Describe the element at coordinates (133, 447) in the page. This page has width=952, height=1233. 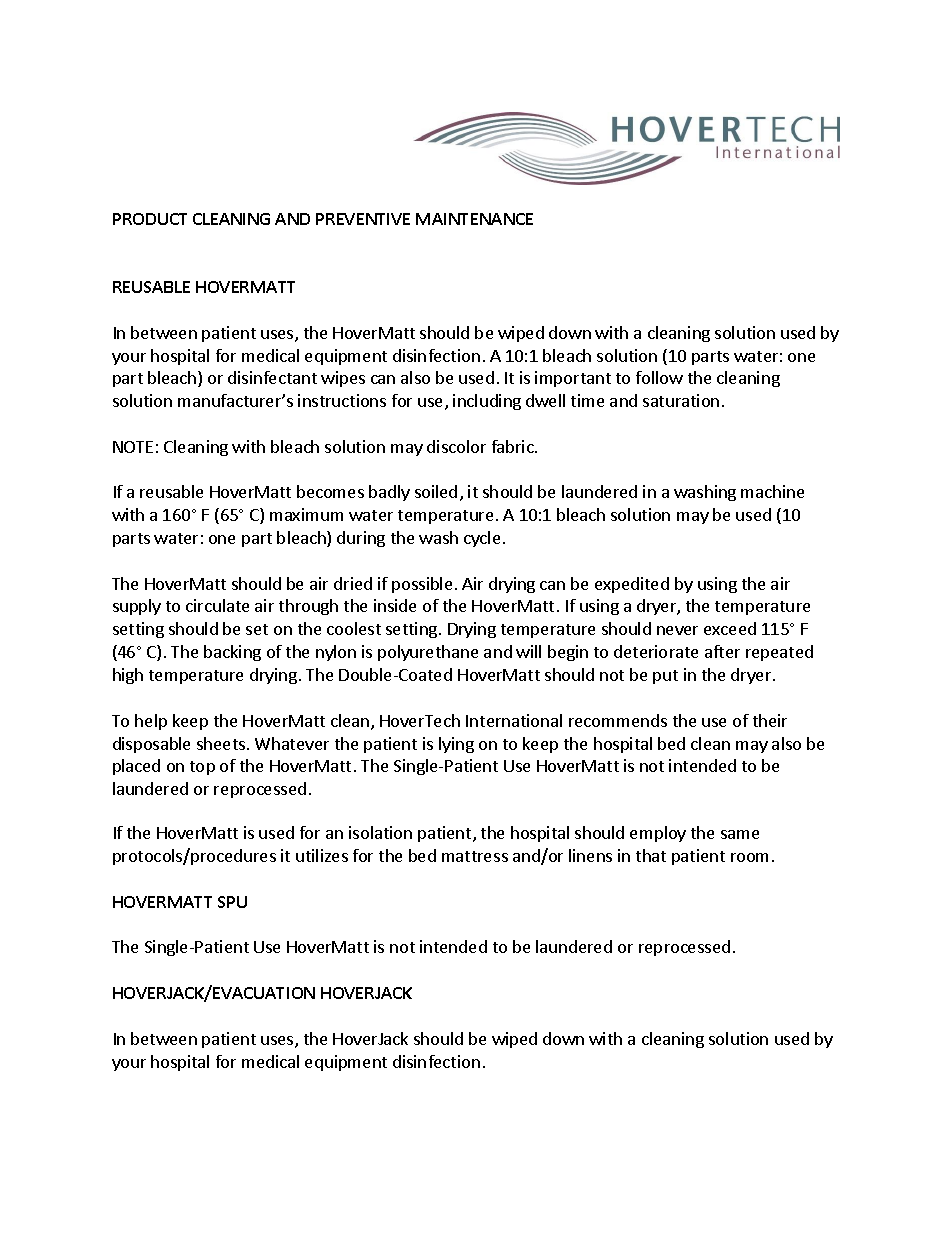
I see `NOTE` at that location.
